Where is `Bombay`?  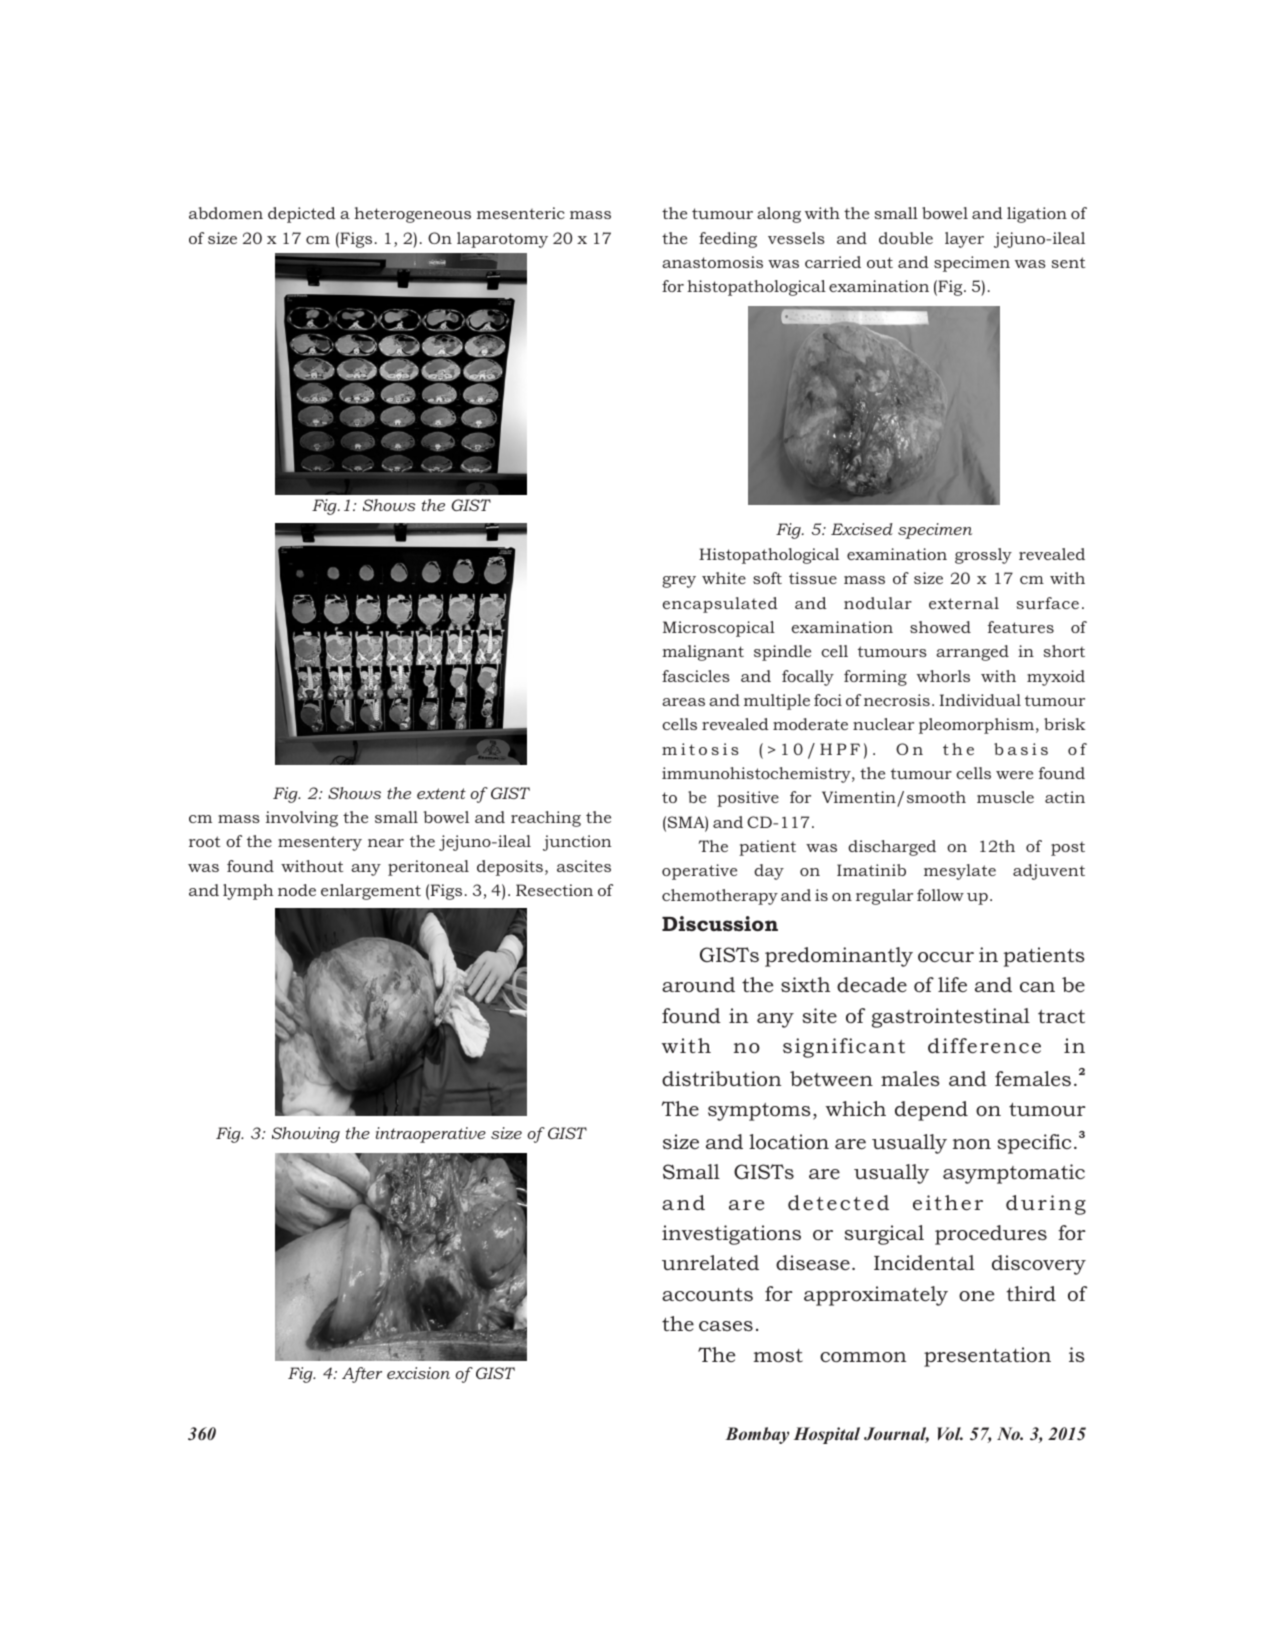
Bombay is located at coordinates (757, 1435).
